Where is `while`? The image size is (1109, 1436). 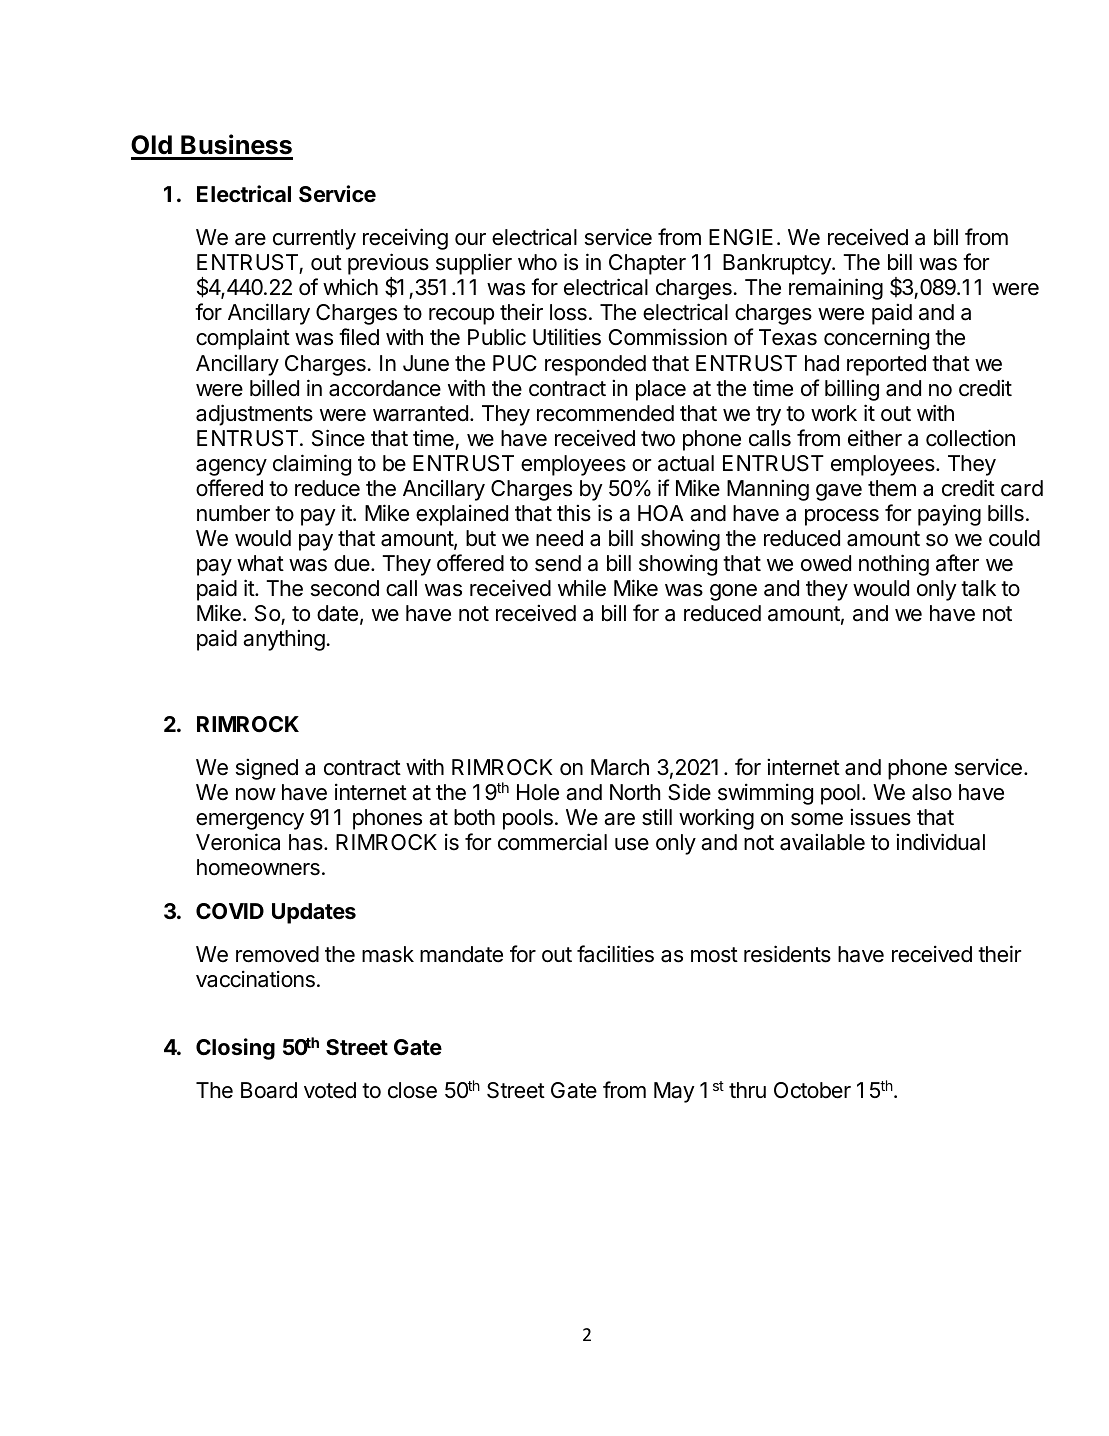 while is located at coordinates (582, 588).
